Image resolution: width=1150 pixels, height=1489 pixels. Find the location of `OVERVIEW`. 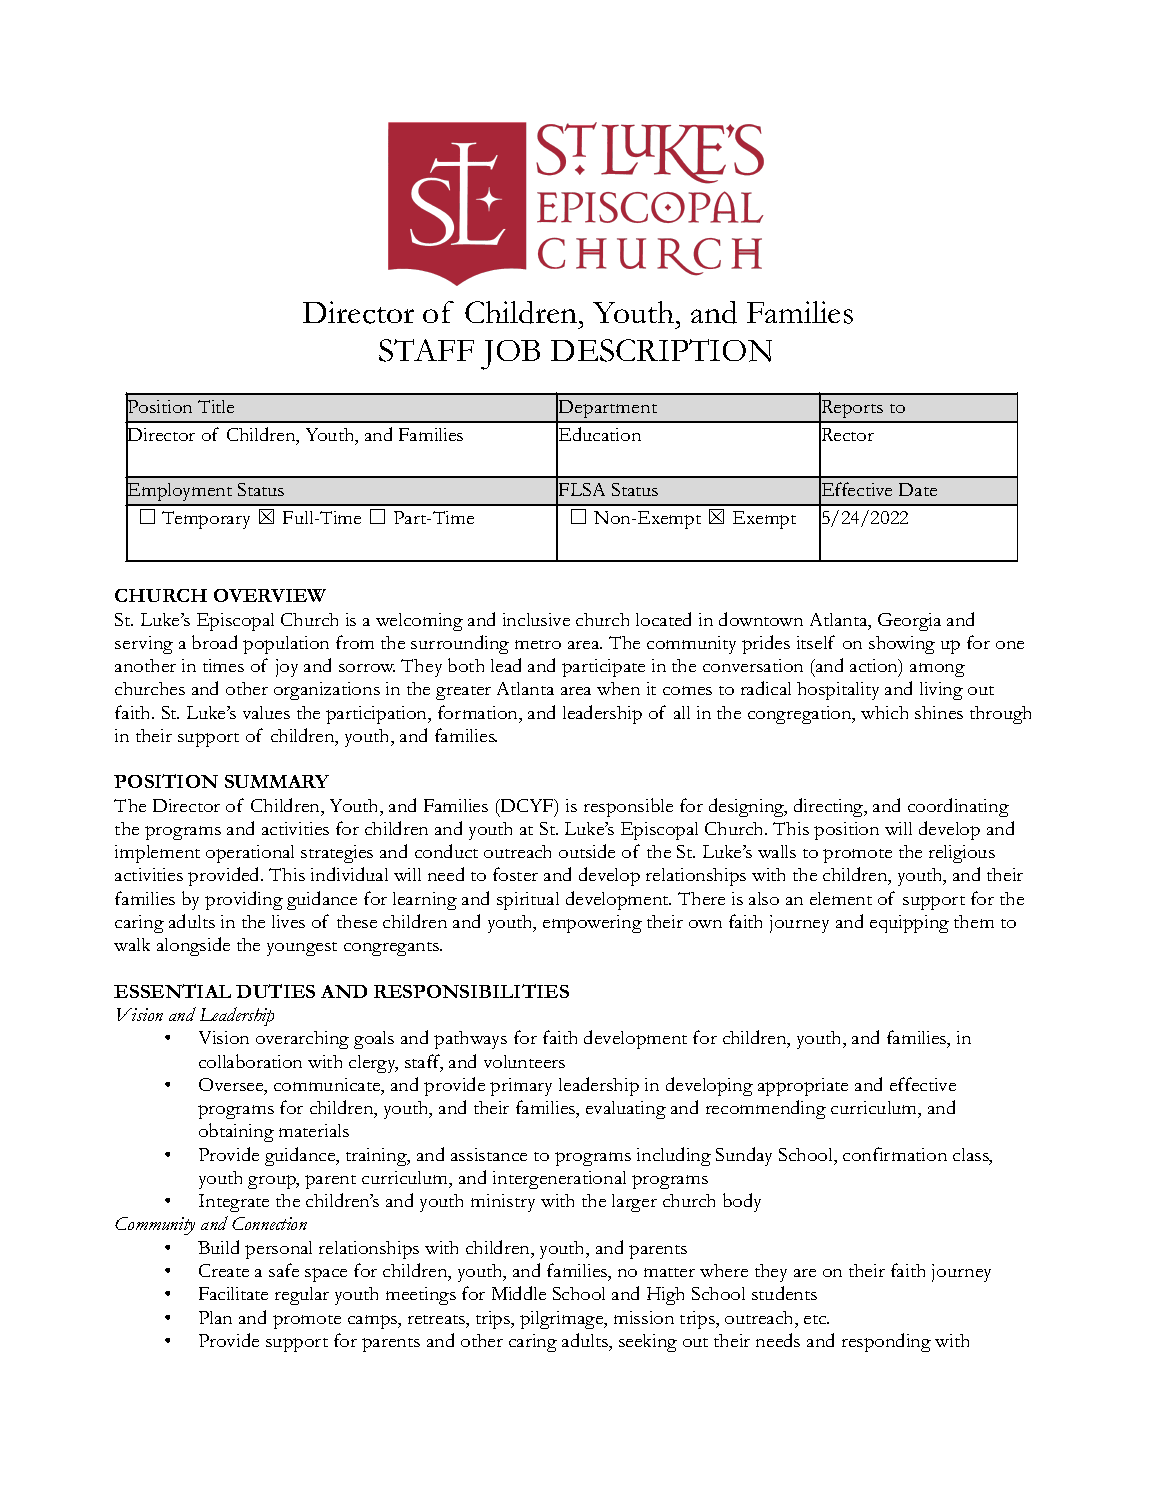

OVERVIEW is located at coordinates (270, 595).
